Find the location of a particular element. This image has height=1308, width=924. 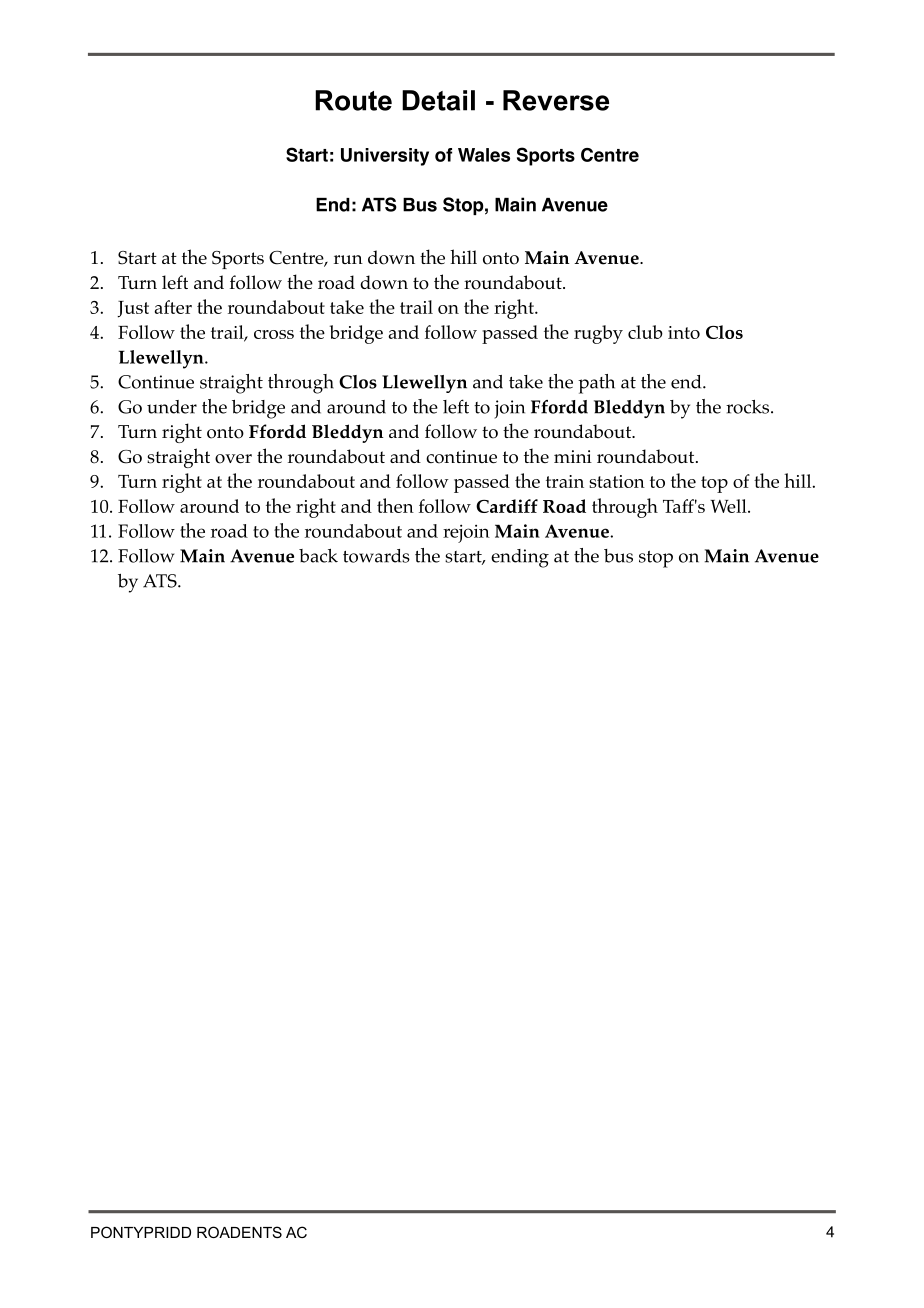

back is located at coordinates (318, 556).
